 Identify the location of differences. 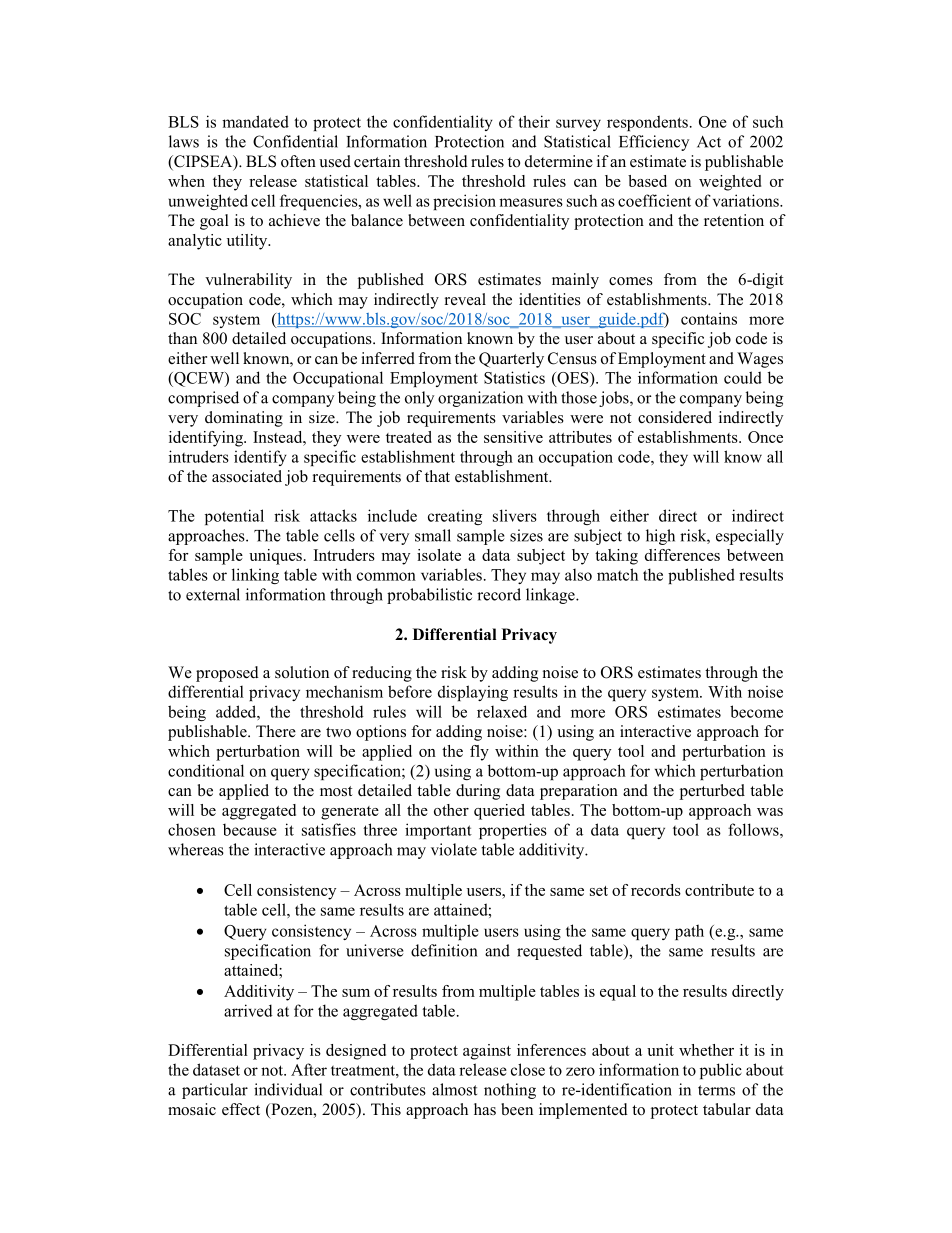
(682, 555).
